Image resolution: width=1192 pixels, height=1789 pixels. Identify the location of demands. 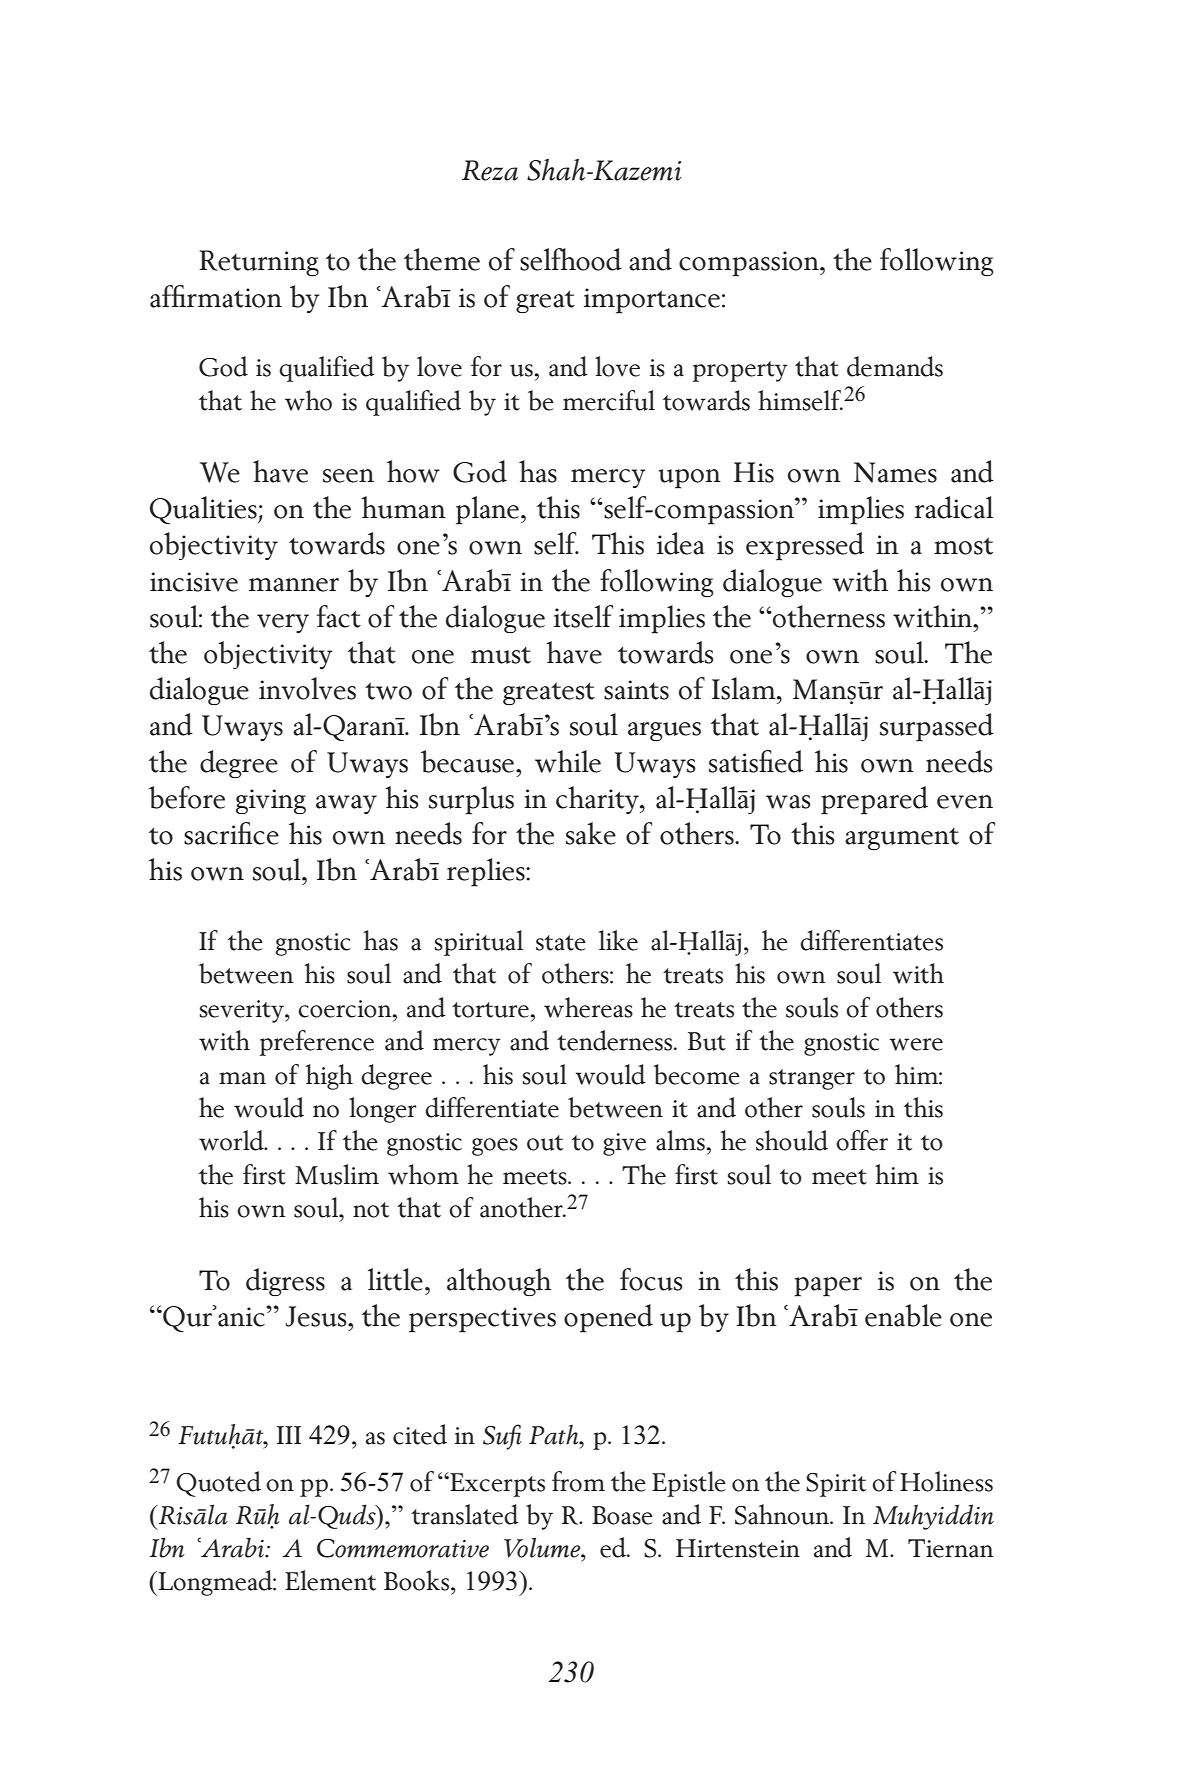
(895, 366).
